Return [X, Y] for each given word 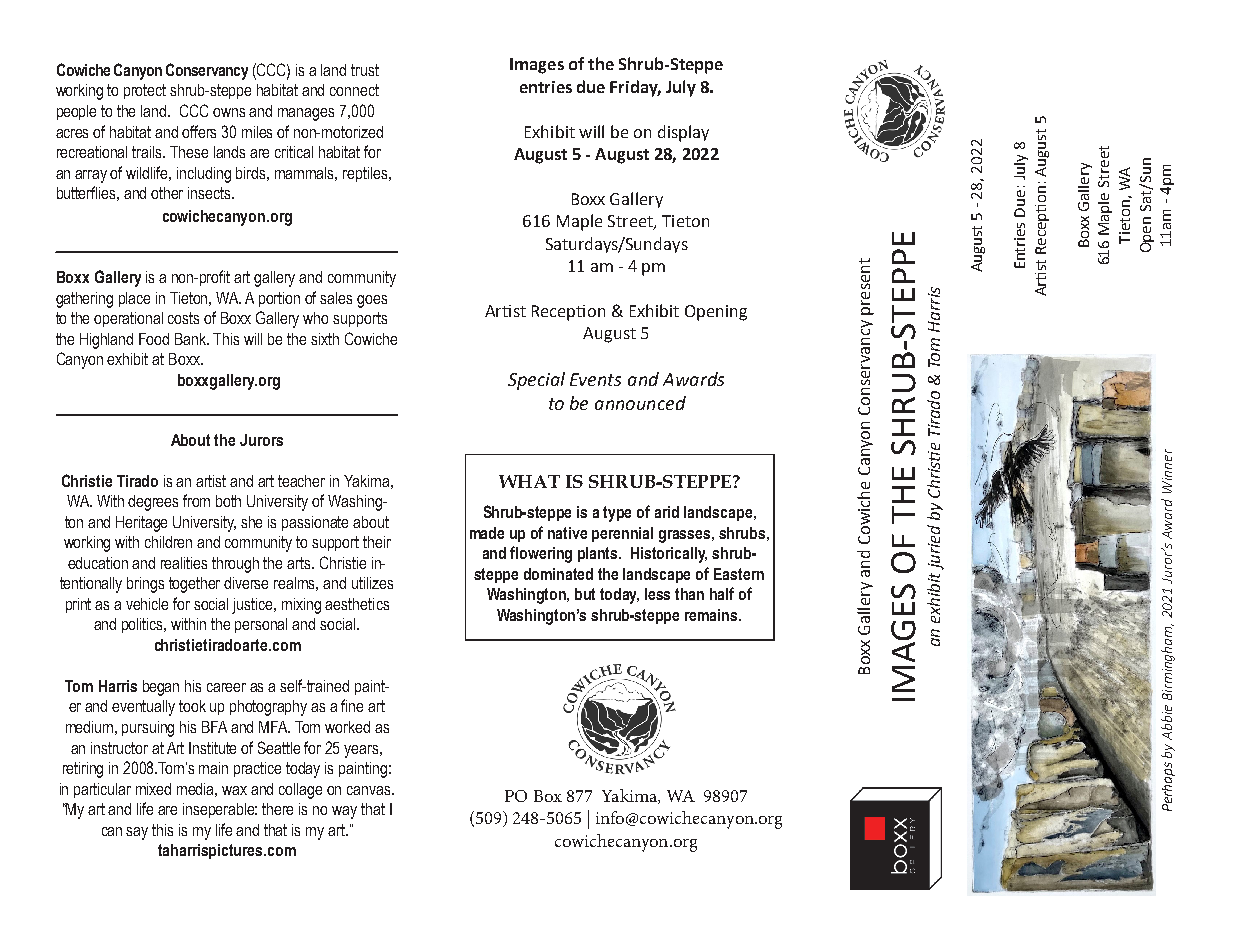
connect [354, 90]
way [344, 812]
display [683, 133]
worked [347, 727]
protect [145, 91]
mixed [153, 789]
